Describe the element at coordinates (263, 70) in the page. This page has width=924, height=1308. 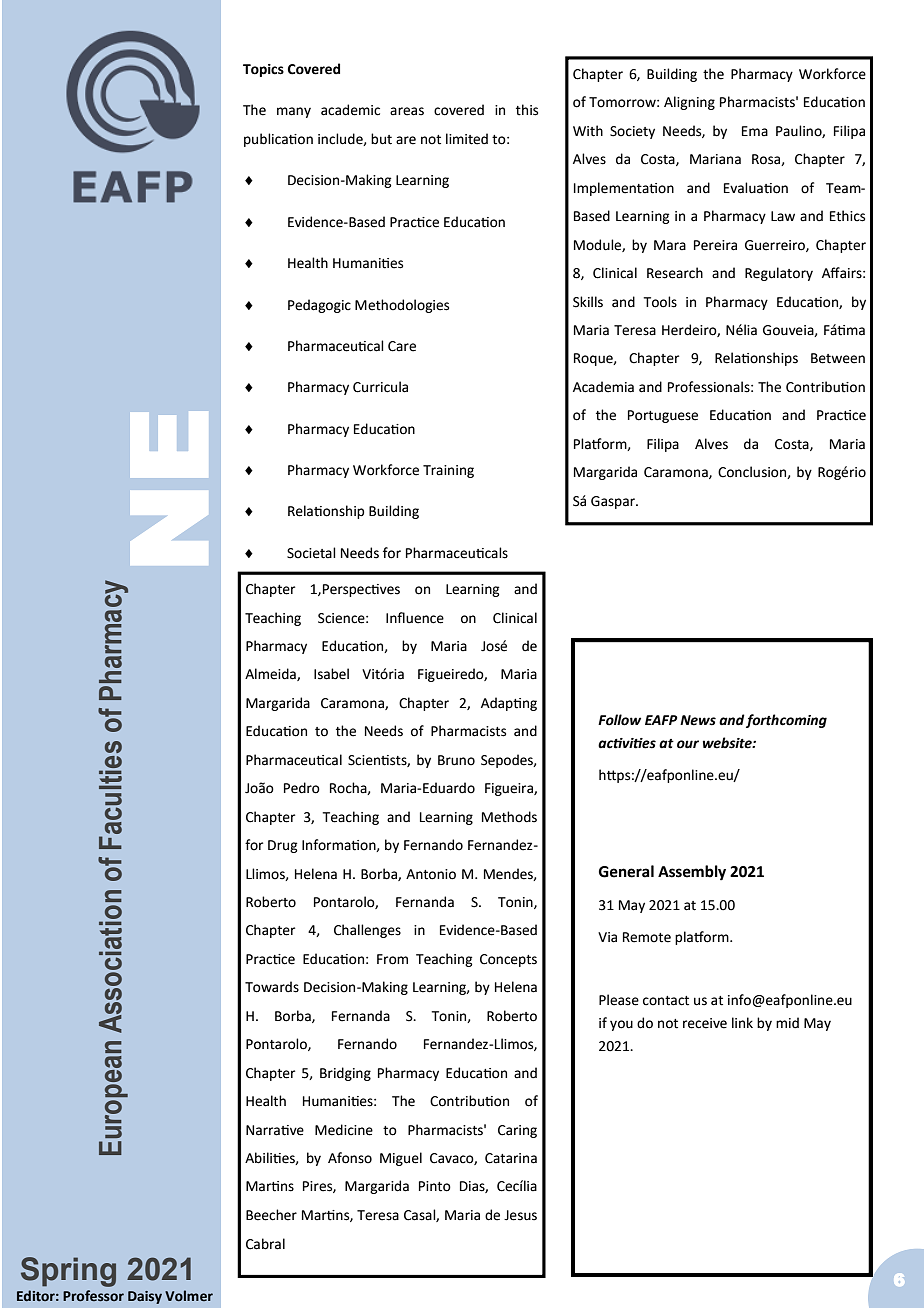
I see `Topics` at that location.
